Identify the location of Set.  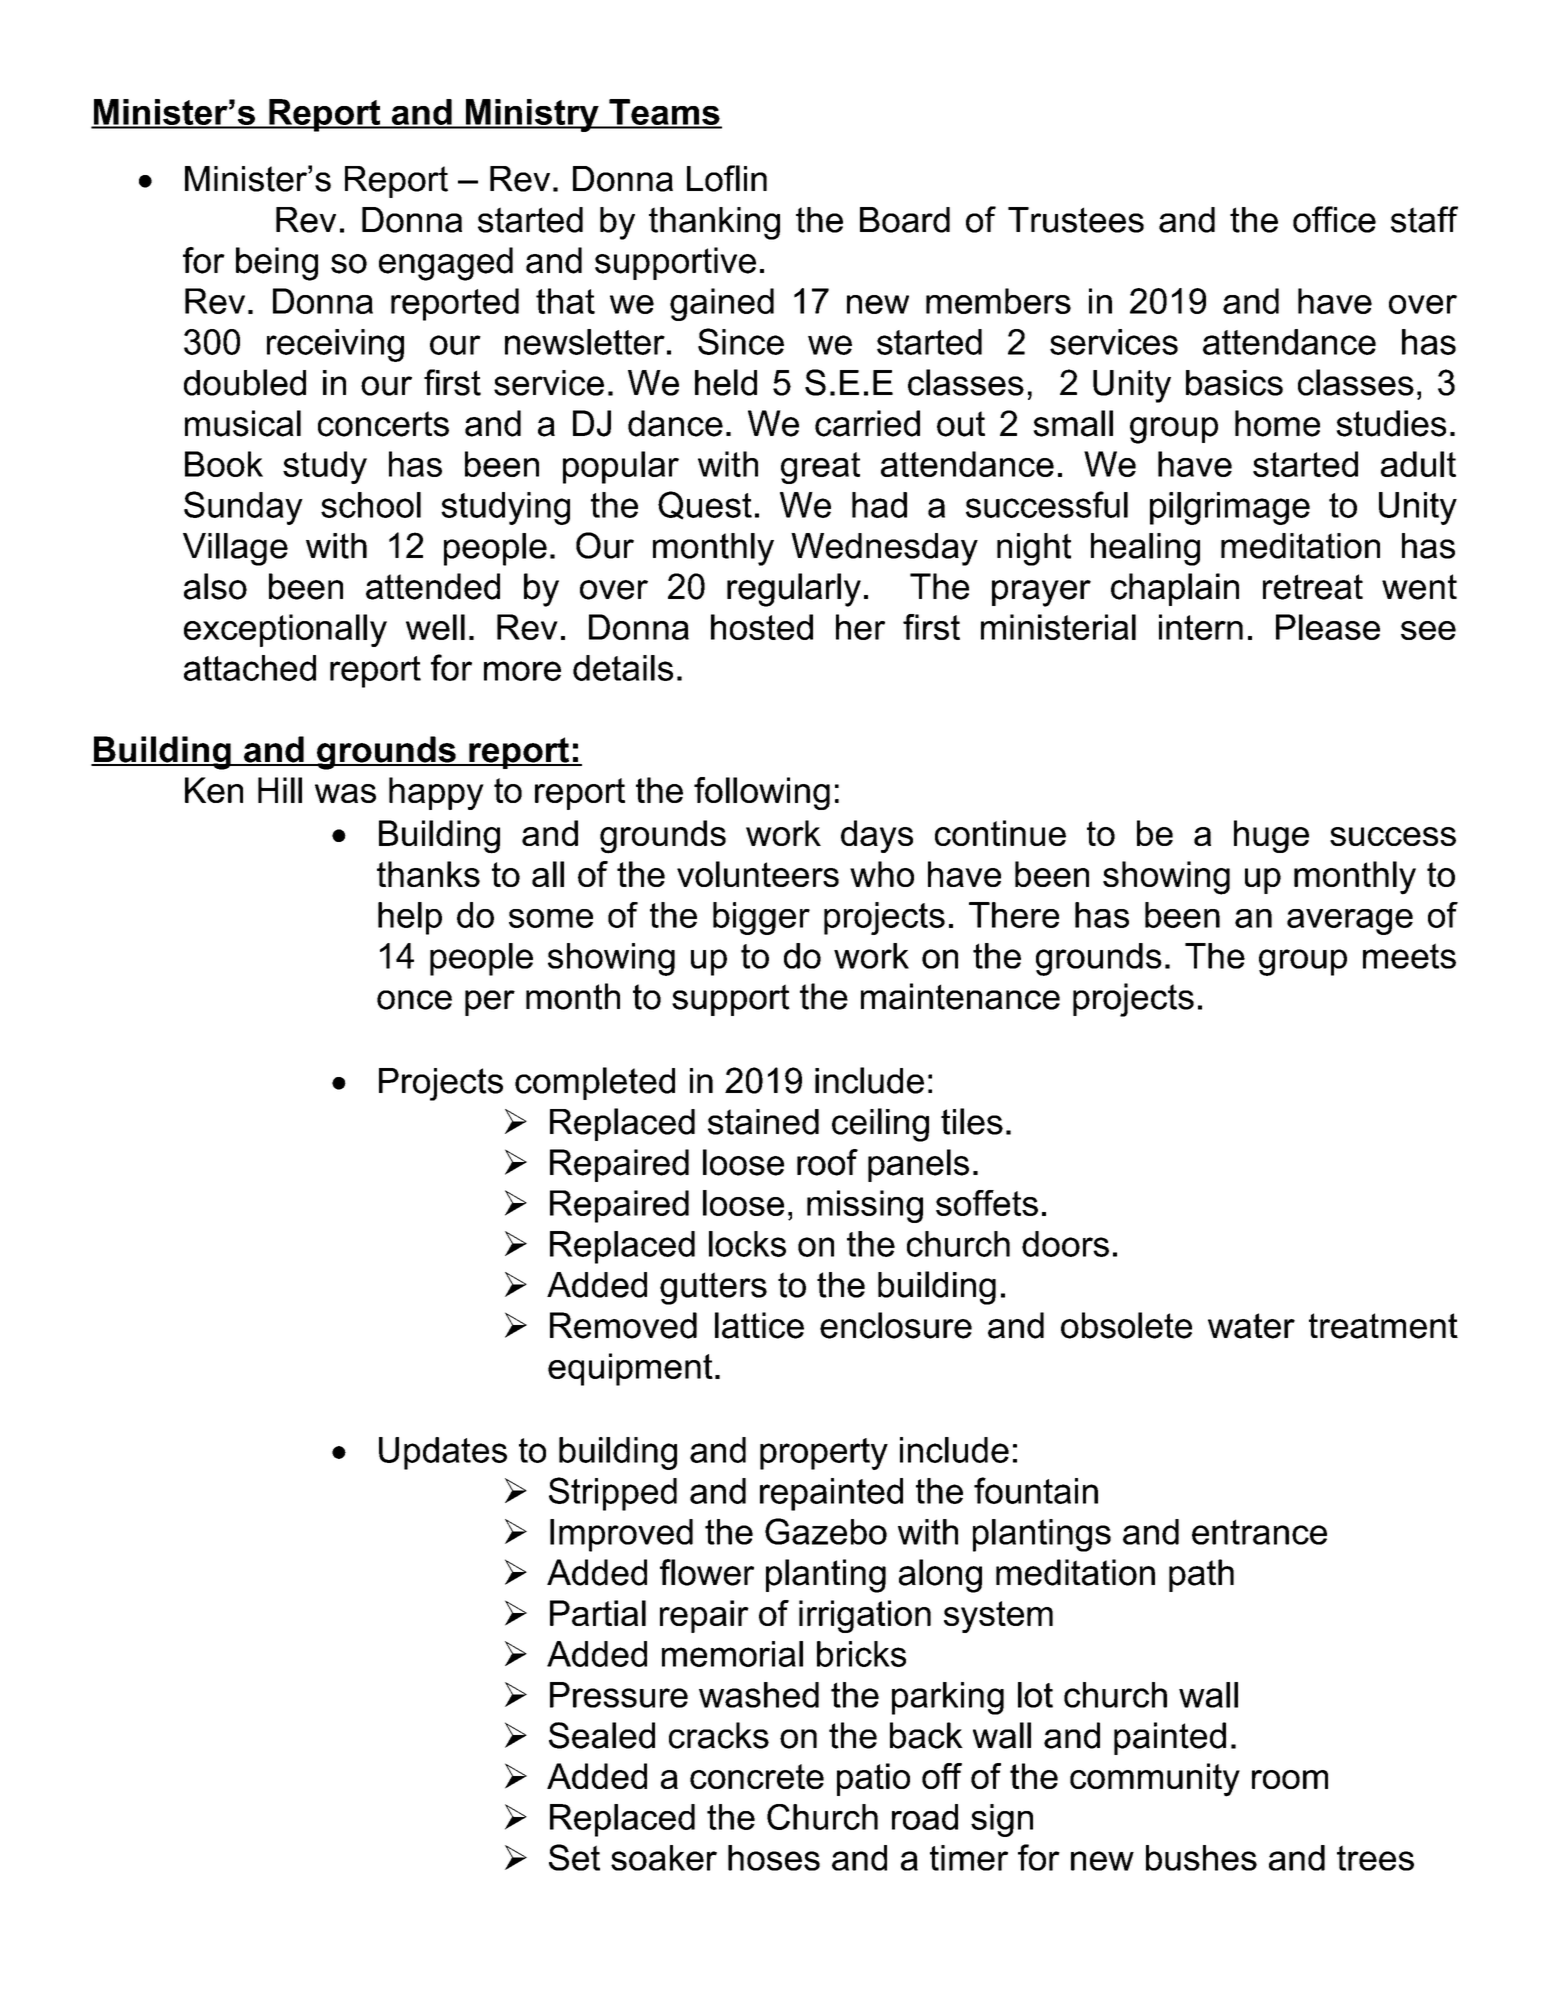
(574, 1857).
